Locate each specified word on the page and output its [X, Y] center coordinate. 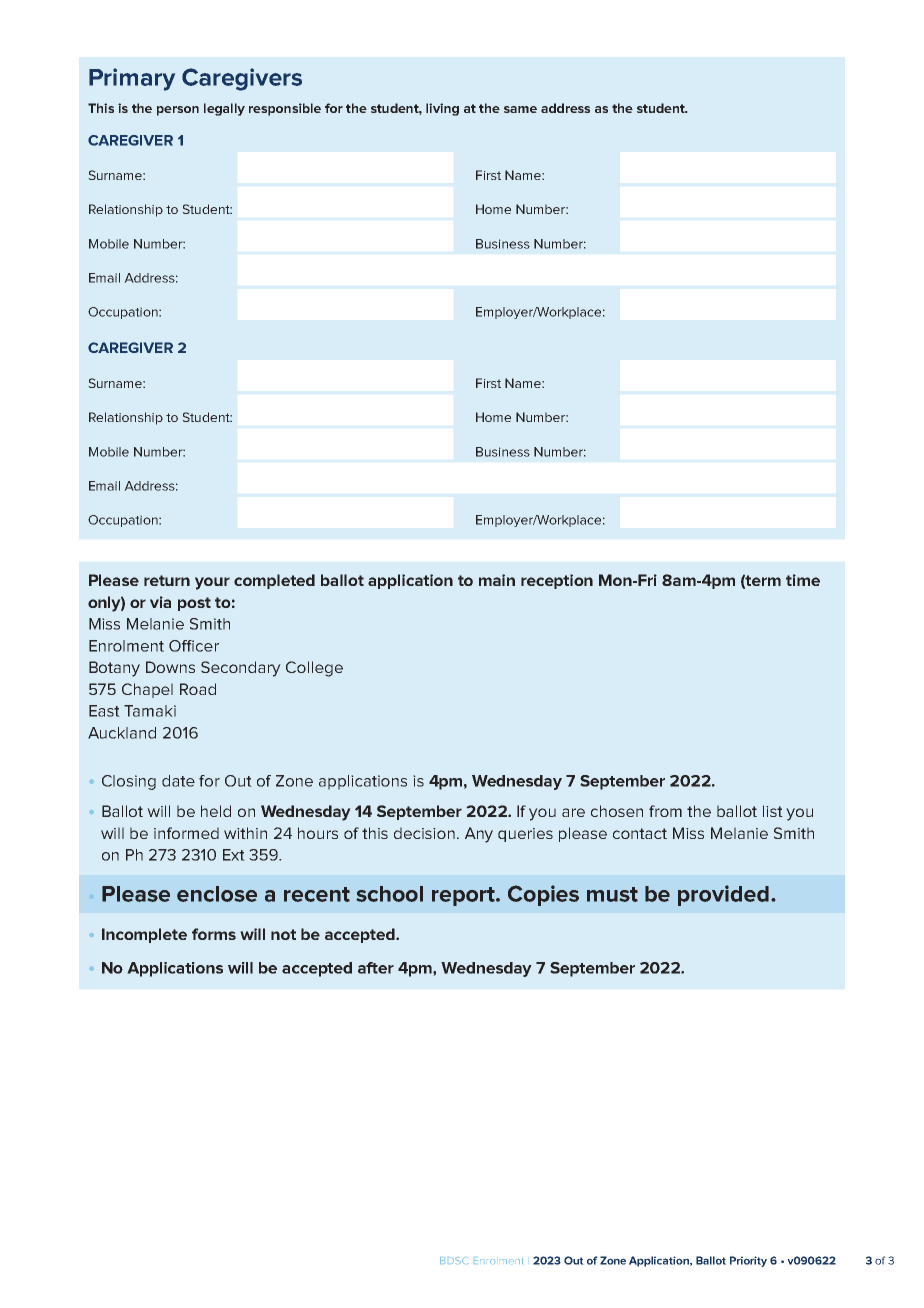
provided [723, 895]
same [520, 109]
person [178, 111]
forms [214, 934]
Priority [748, 1261]
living [442, 109]
